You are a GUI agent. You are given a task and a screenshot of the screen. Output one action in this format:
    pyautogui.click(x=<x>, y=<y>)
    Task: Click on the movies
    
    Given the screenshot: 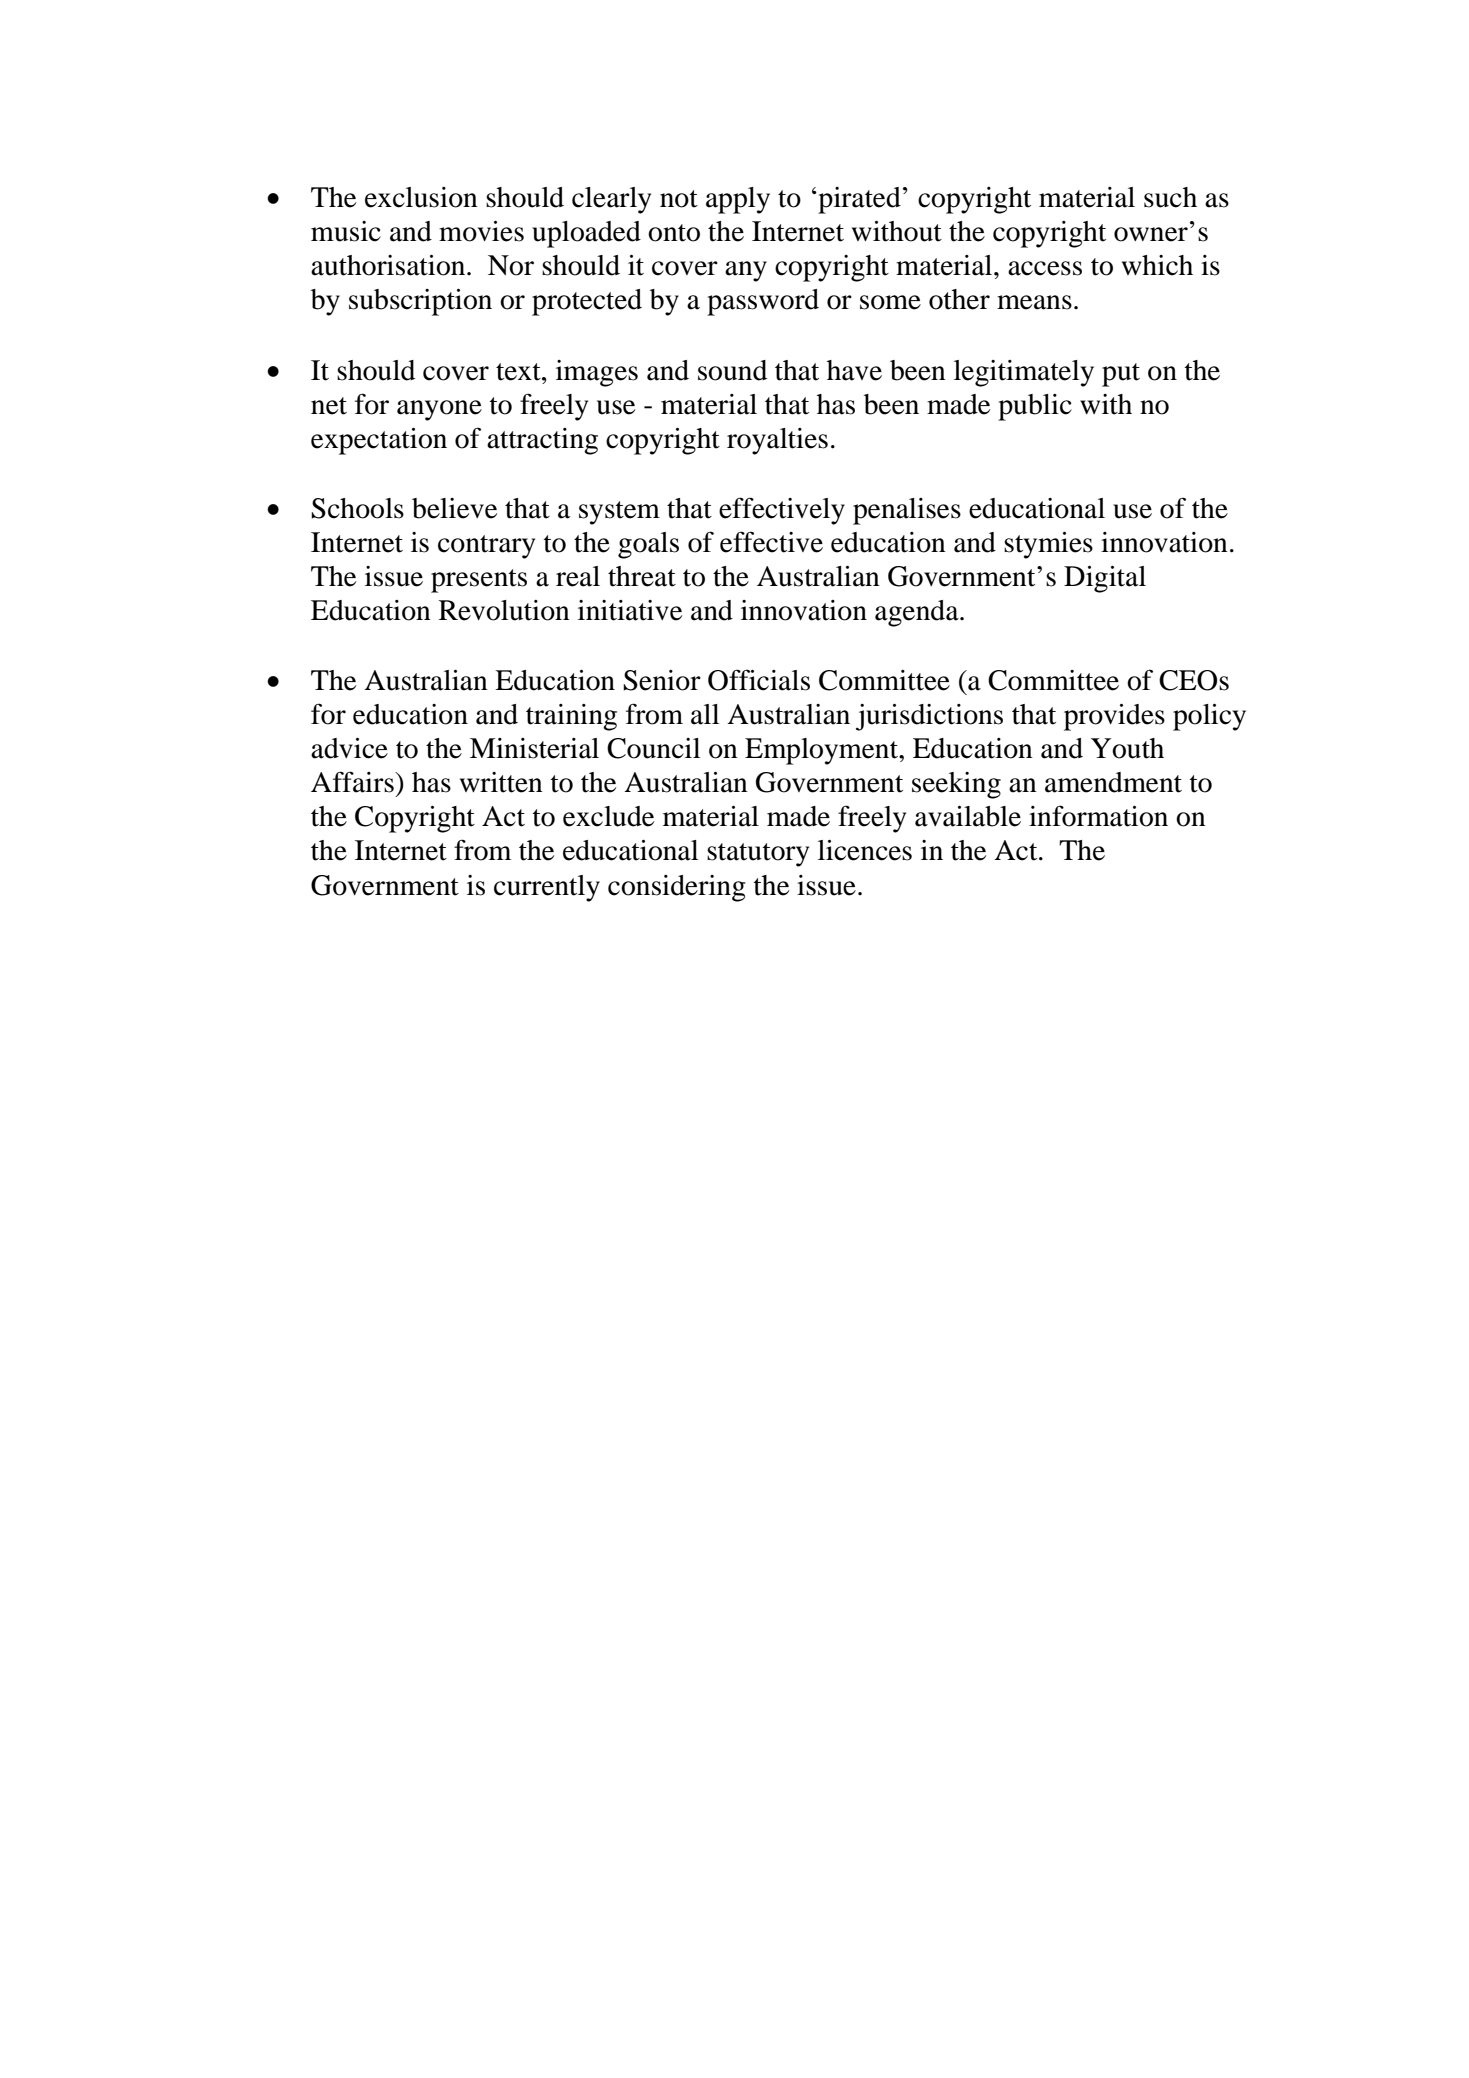 What is the action you would take?
    pyautogui.click(x=481, y=231)
